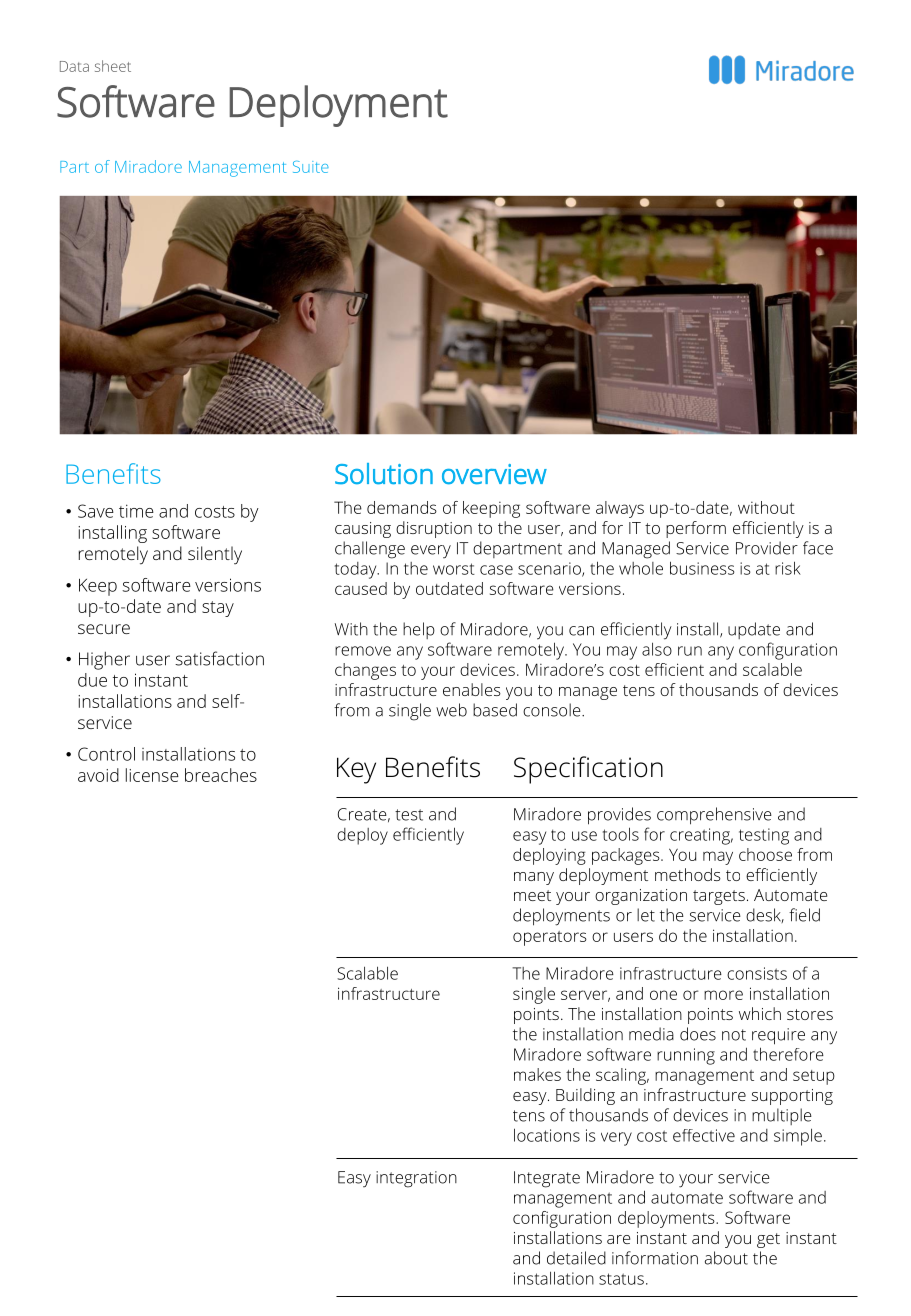  Describe the element at coordinates (620, 509) in the page. I see `always` at that location.
